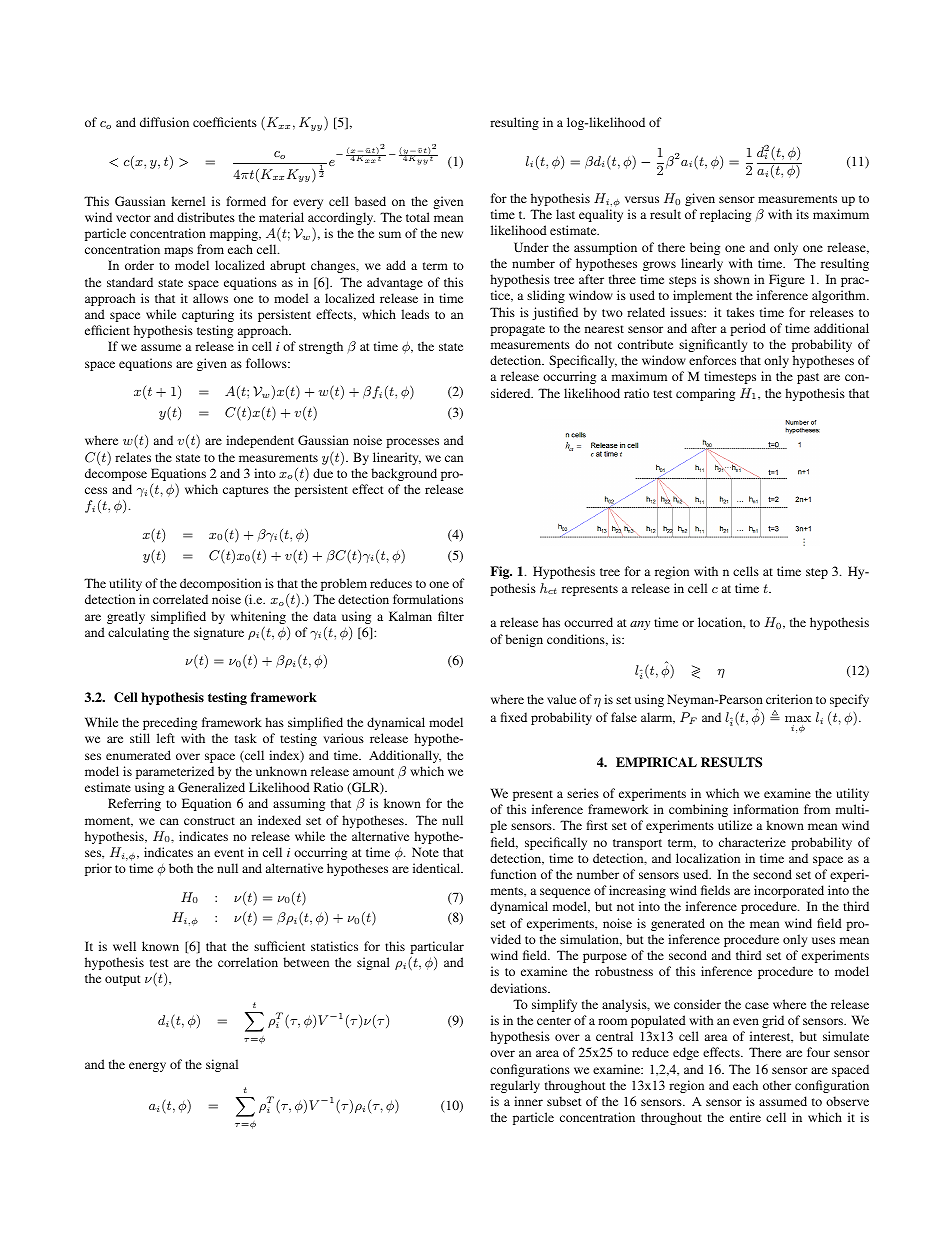  Describe the element at coordinates (418, 217) in the screenshot. I see `total` at that location.
